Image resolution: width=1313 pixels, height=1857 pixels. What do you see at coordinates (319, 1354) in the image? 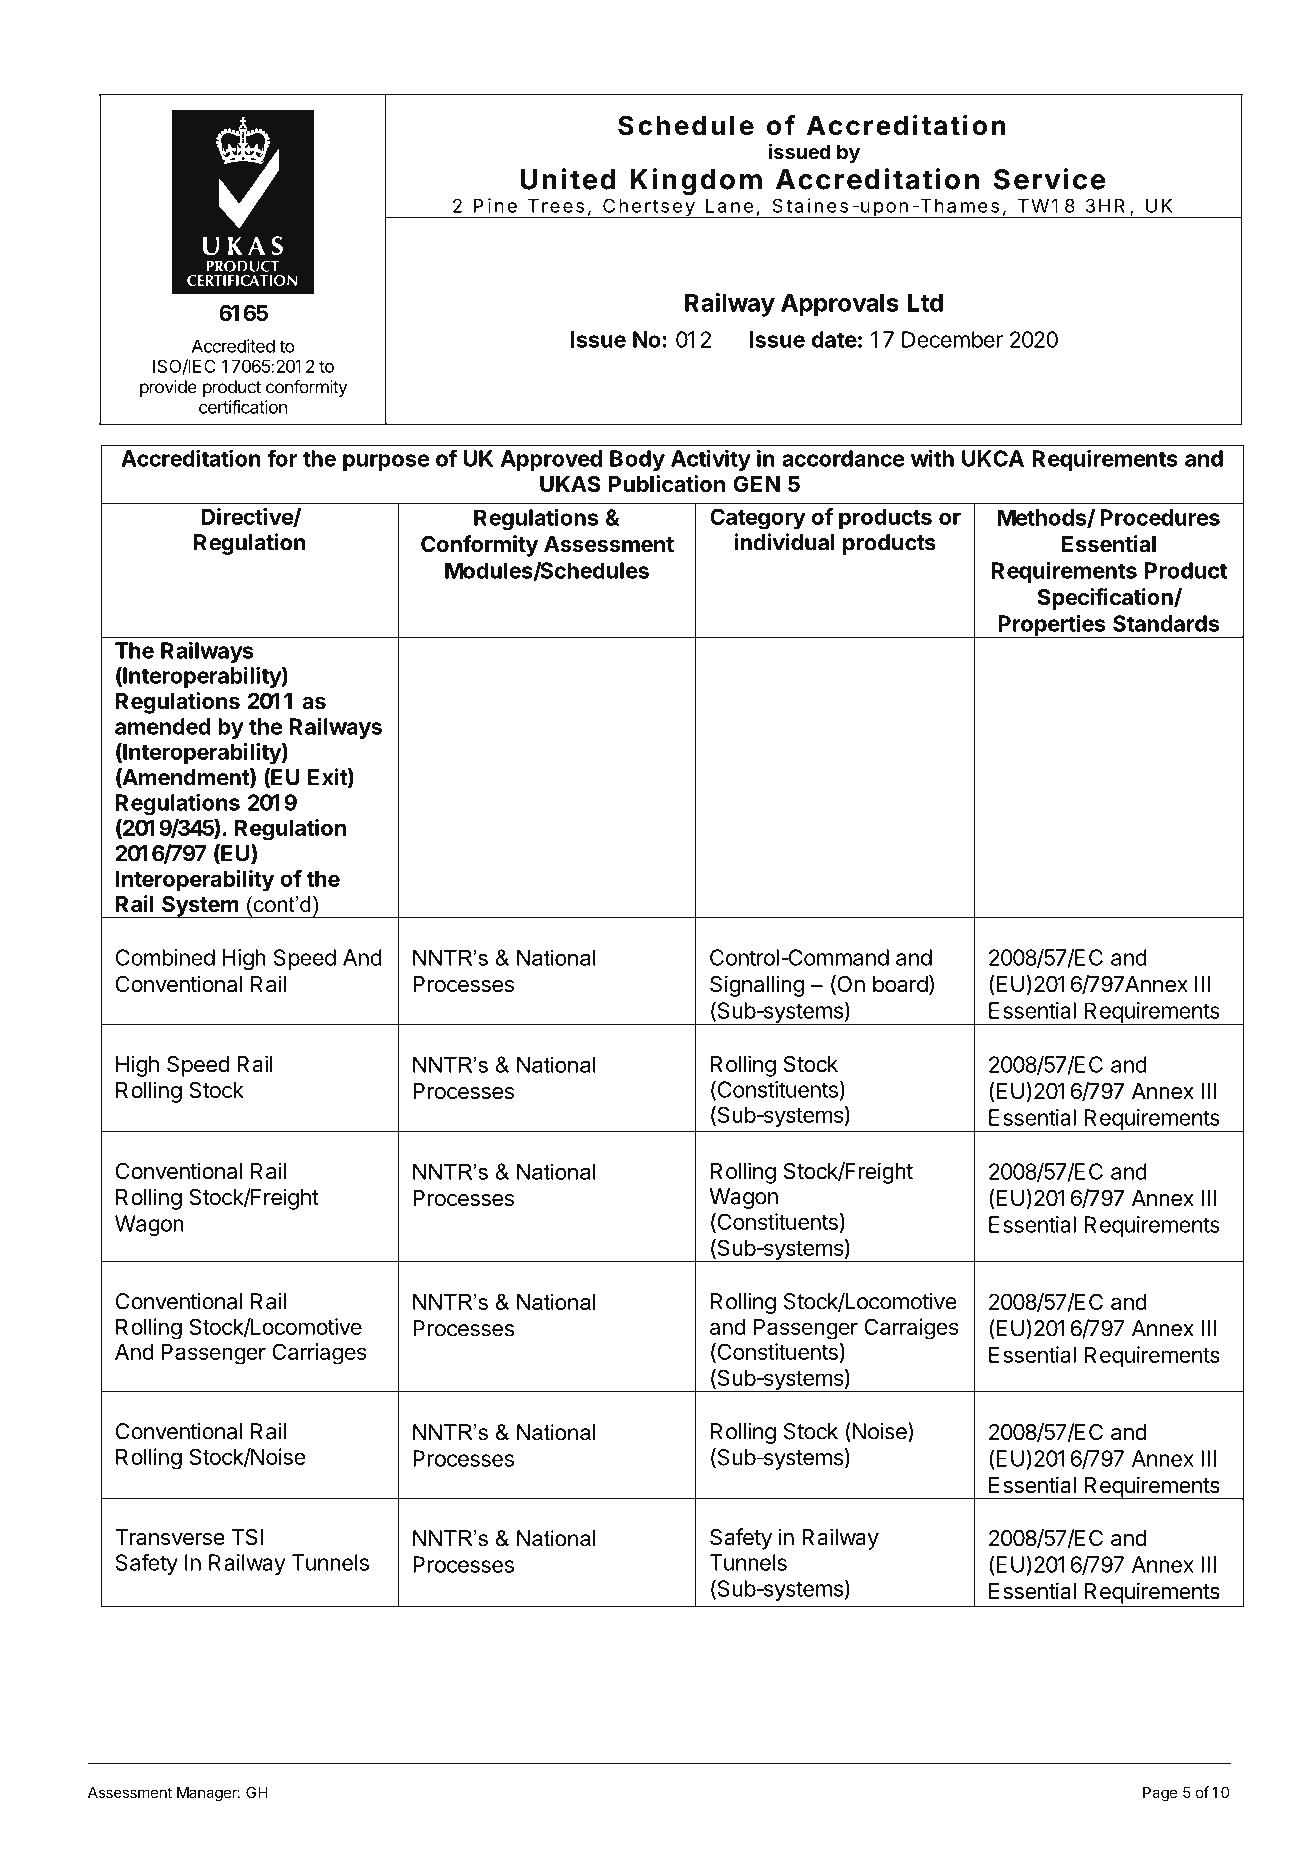
I see `Carriages` at bounding box center [319, 1354].
